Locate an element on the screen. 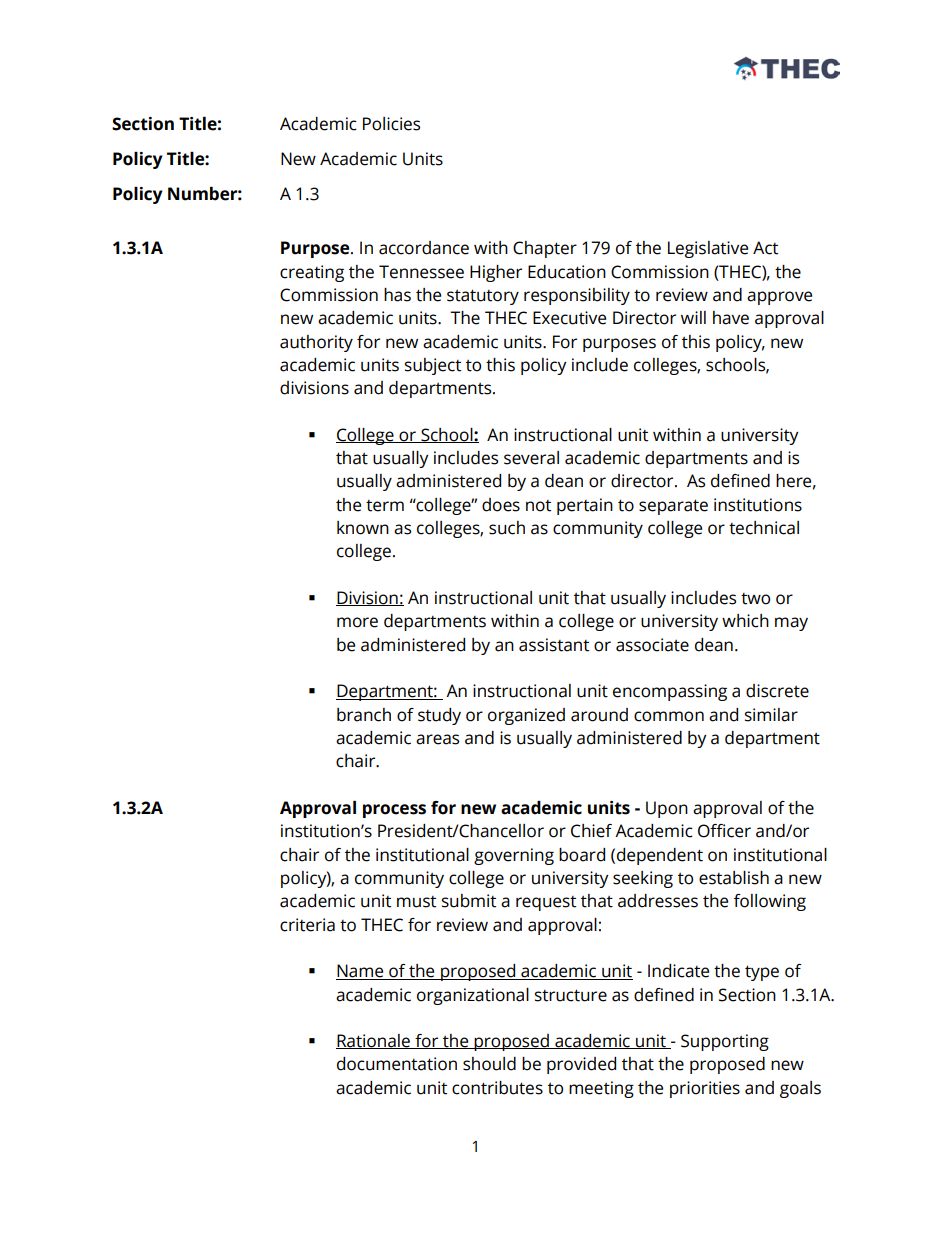 The width and height of the screenshot is (952, 1233). technical is located at coordinates (764, 528).
